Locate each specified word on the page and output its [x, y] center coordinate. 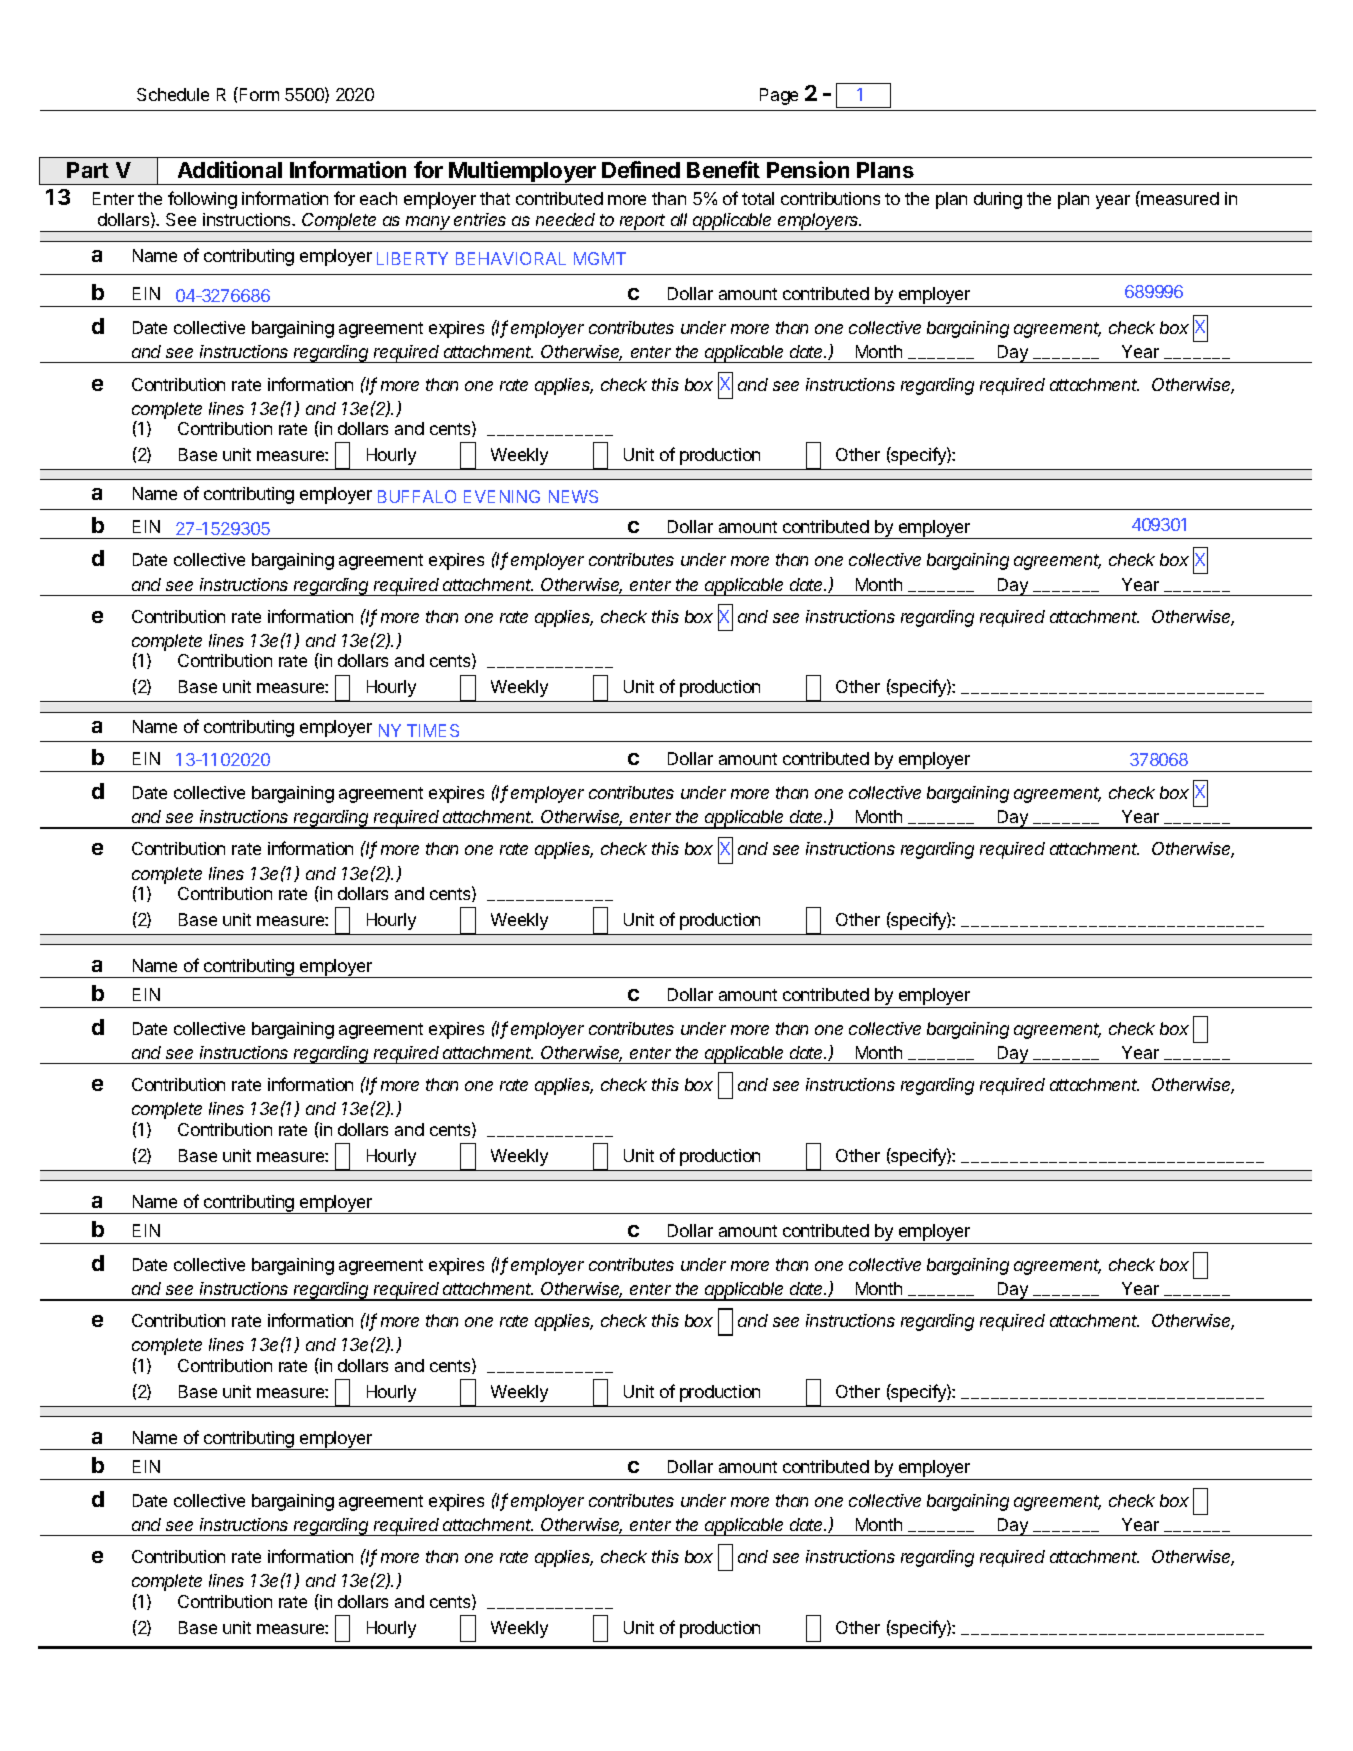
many [429, 224]
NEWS [573, 496]
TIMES [433, 730]
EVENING [502, 496]
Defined [641, 169]
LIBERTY [412, 258]
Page [779, 96]
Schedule [173, 94]
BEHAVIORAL [511, 258]
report [643, 223]
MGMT [600, 258]
